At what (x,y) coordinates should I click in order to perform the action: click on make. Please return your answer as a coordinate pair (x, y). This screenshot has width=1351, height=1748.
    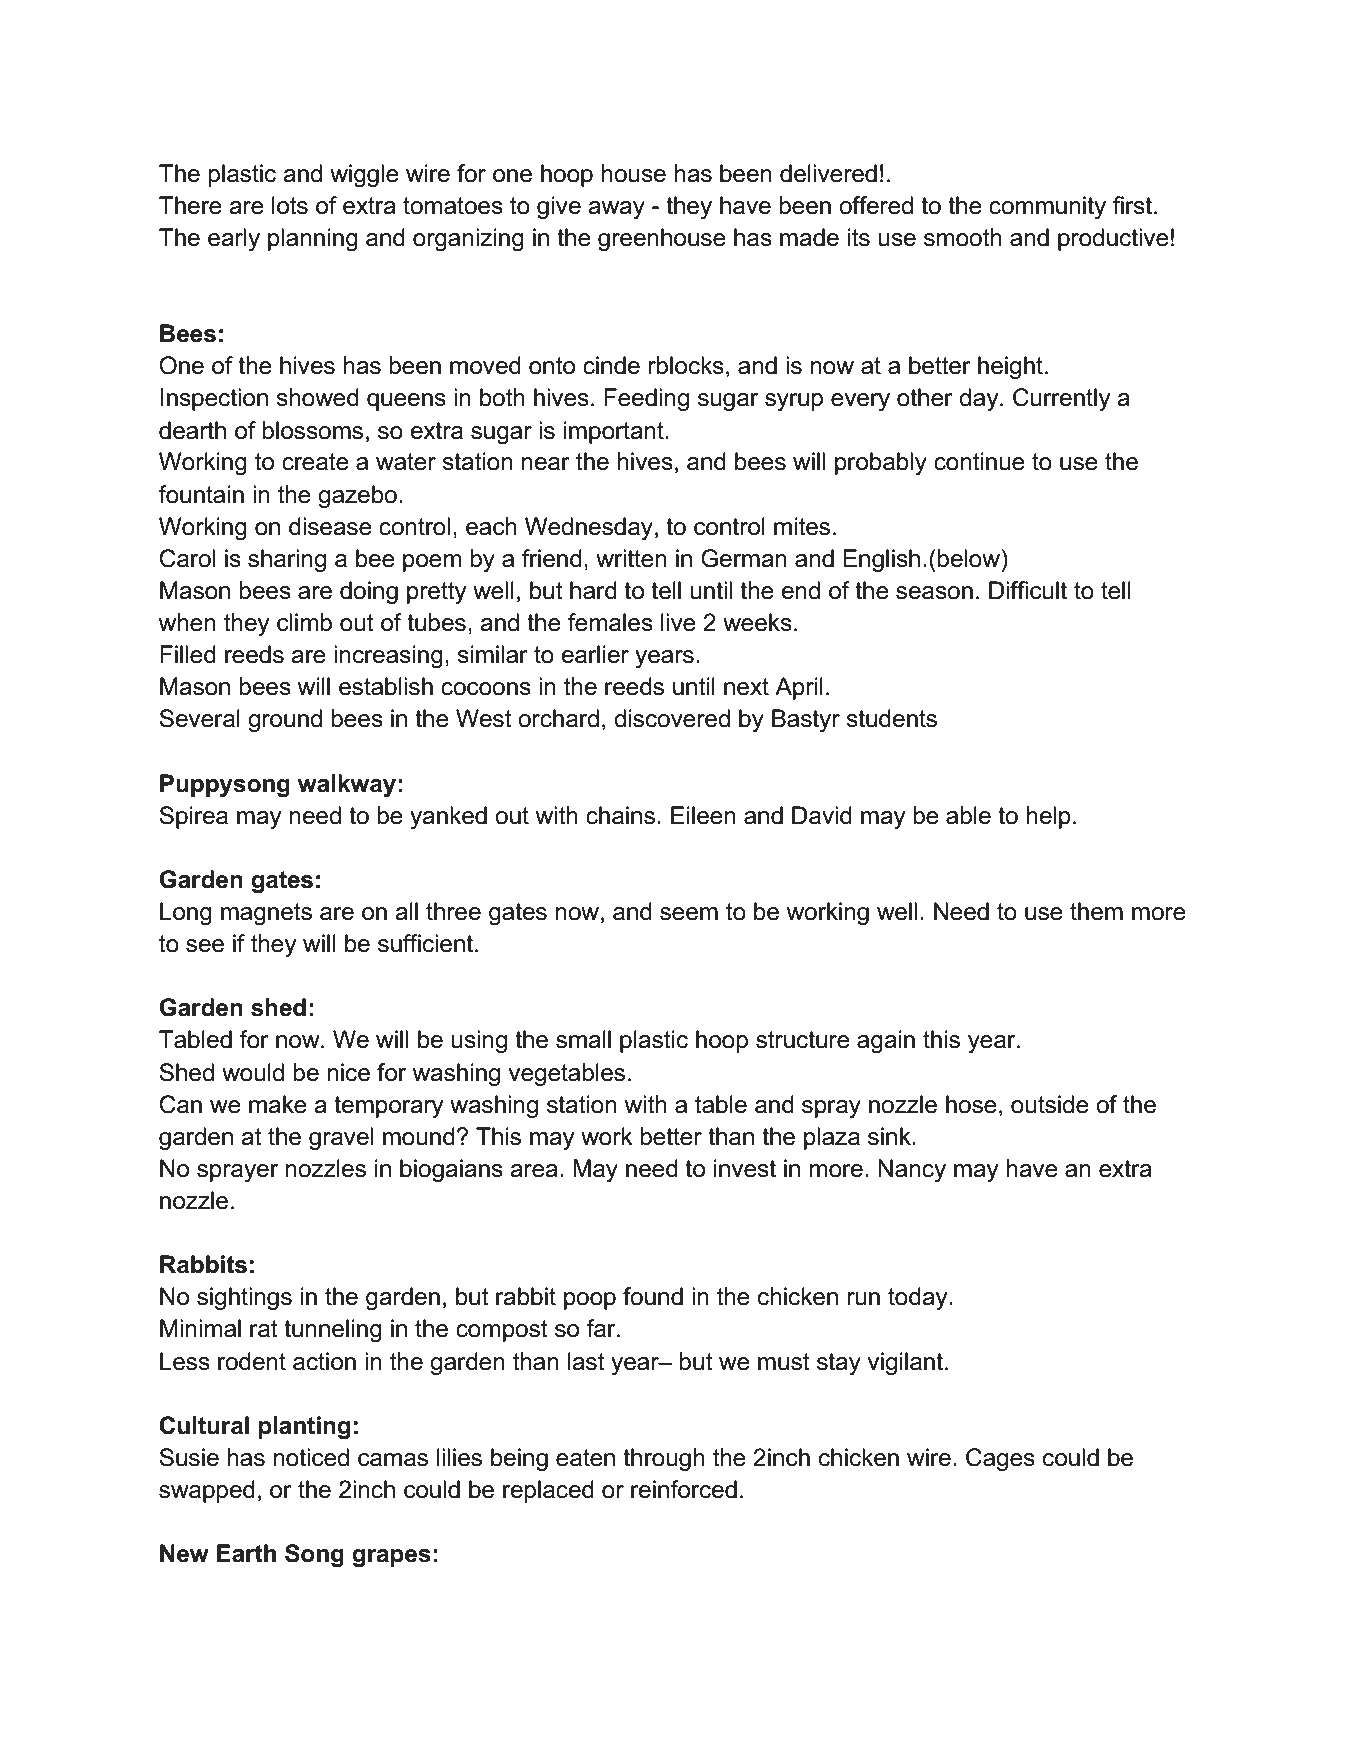
    Looking at the image, I should click on (278, 1104).
